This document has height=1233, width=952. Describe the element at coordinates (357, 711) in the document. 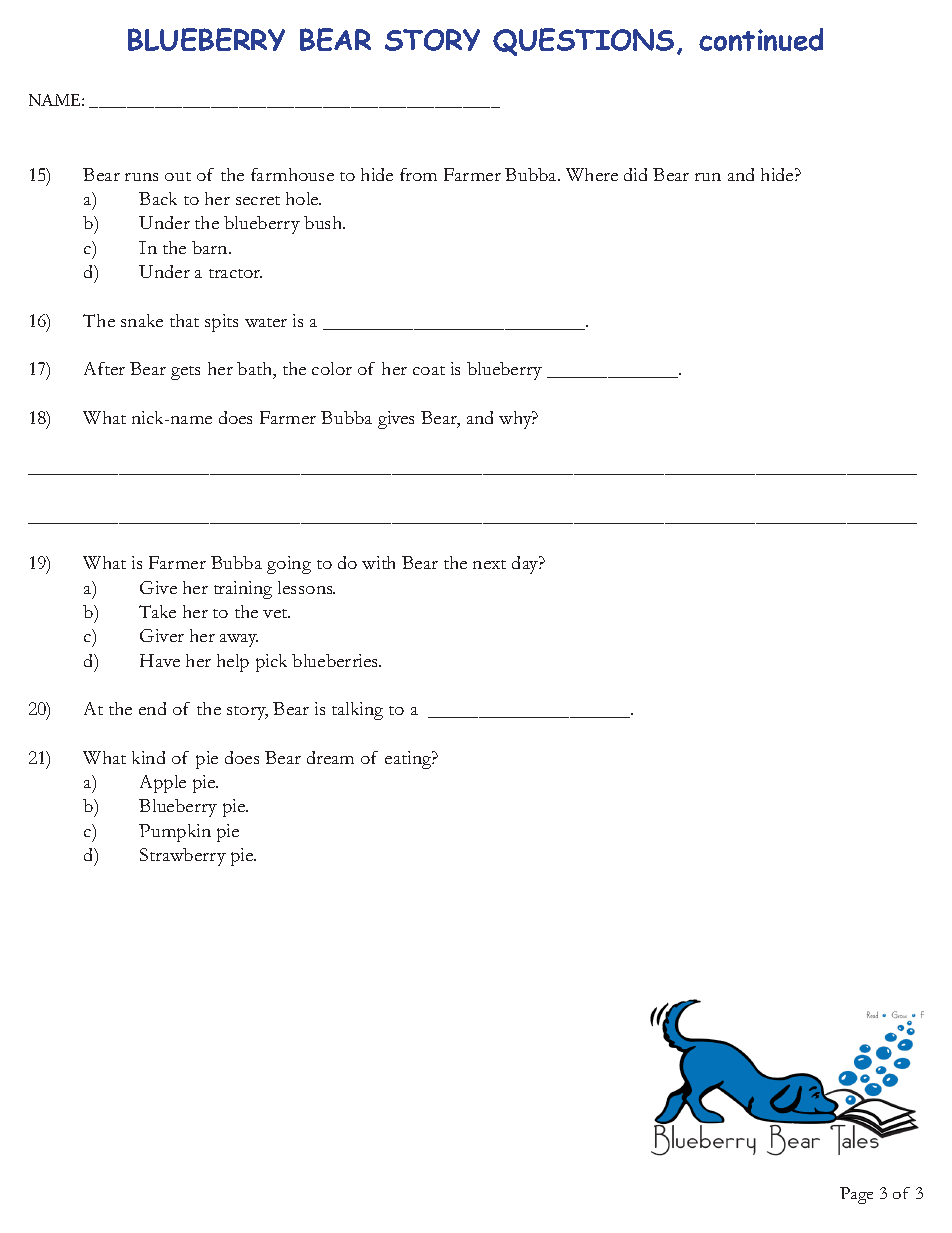

I see `talking` at that location.
